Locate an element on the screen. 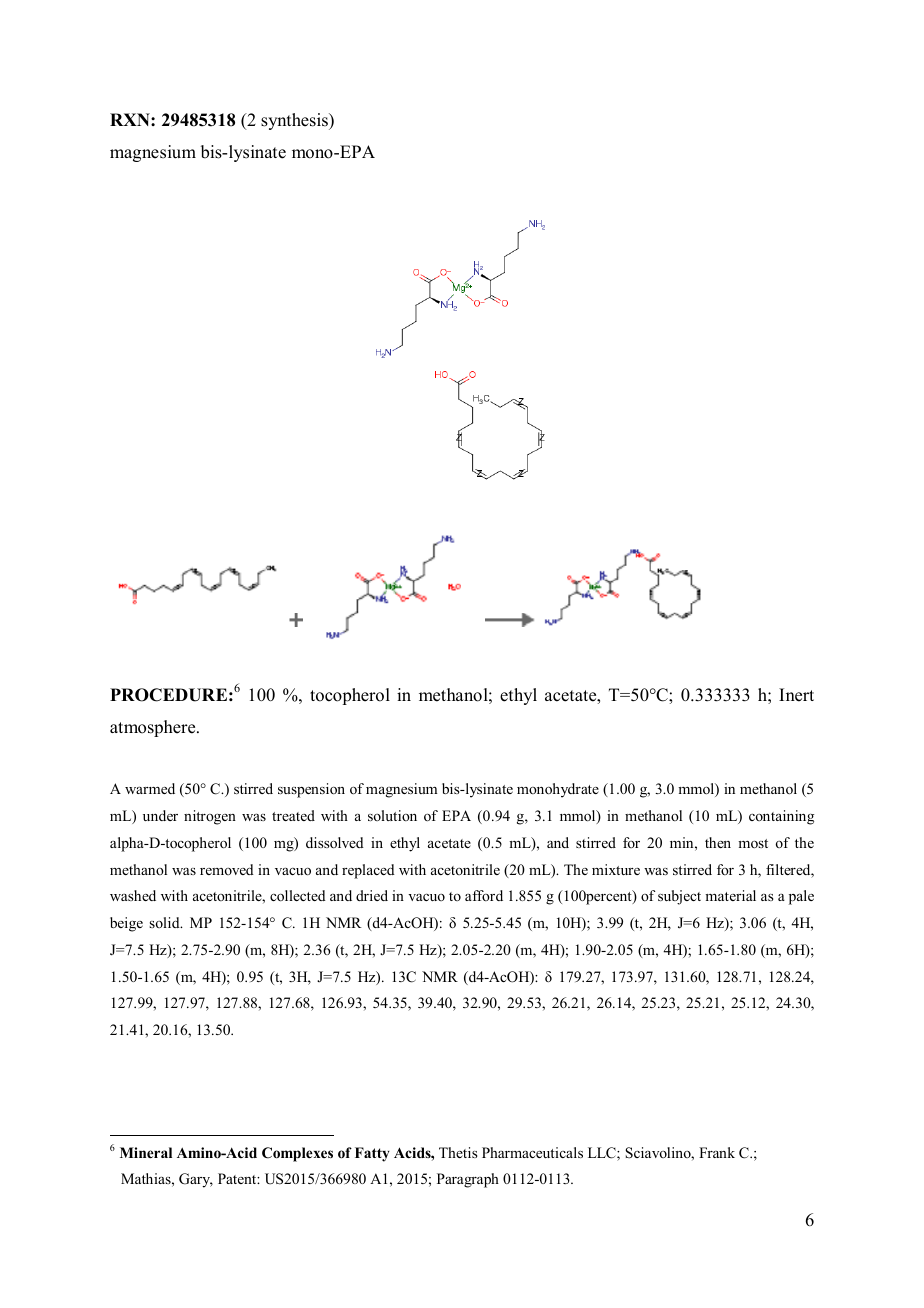 The image size is (924, 1308). nitrogen is located at coordinates (210, 817).
